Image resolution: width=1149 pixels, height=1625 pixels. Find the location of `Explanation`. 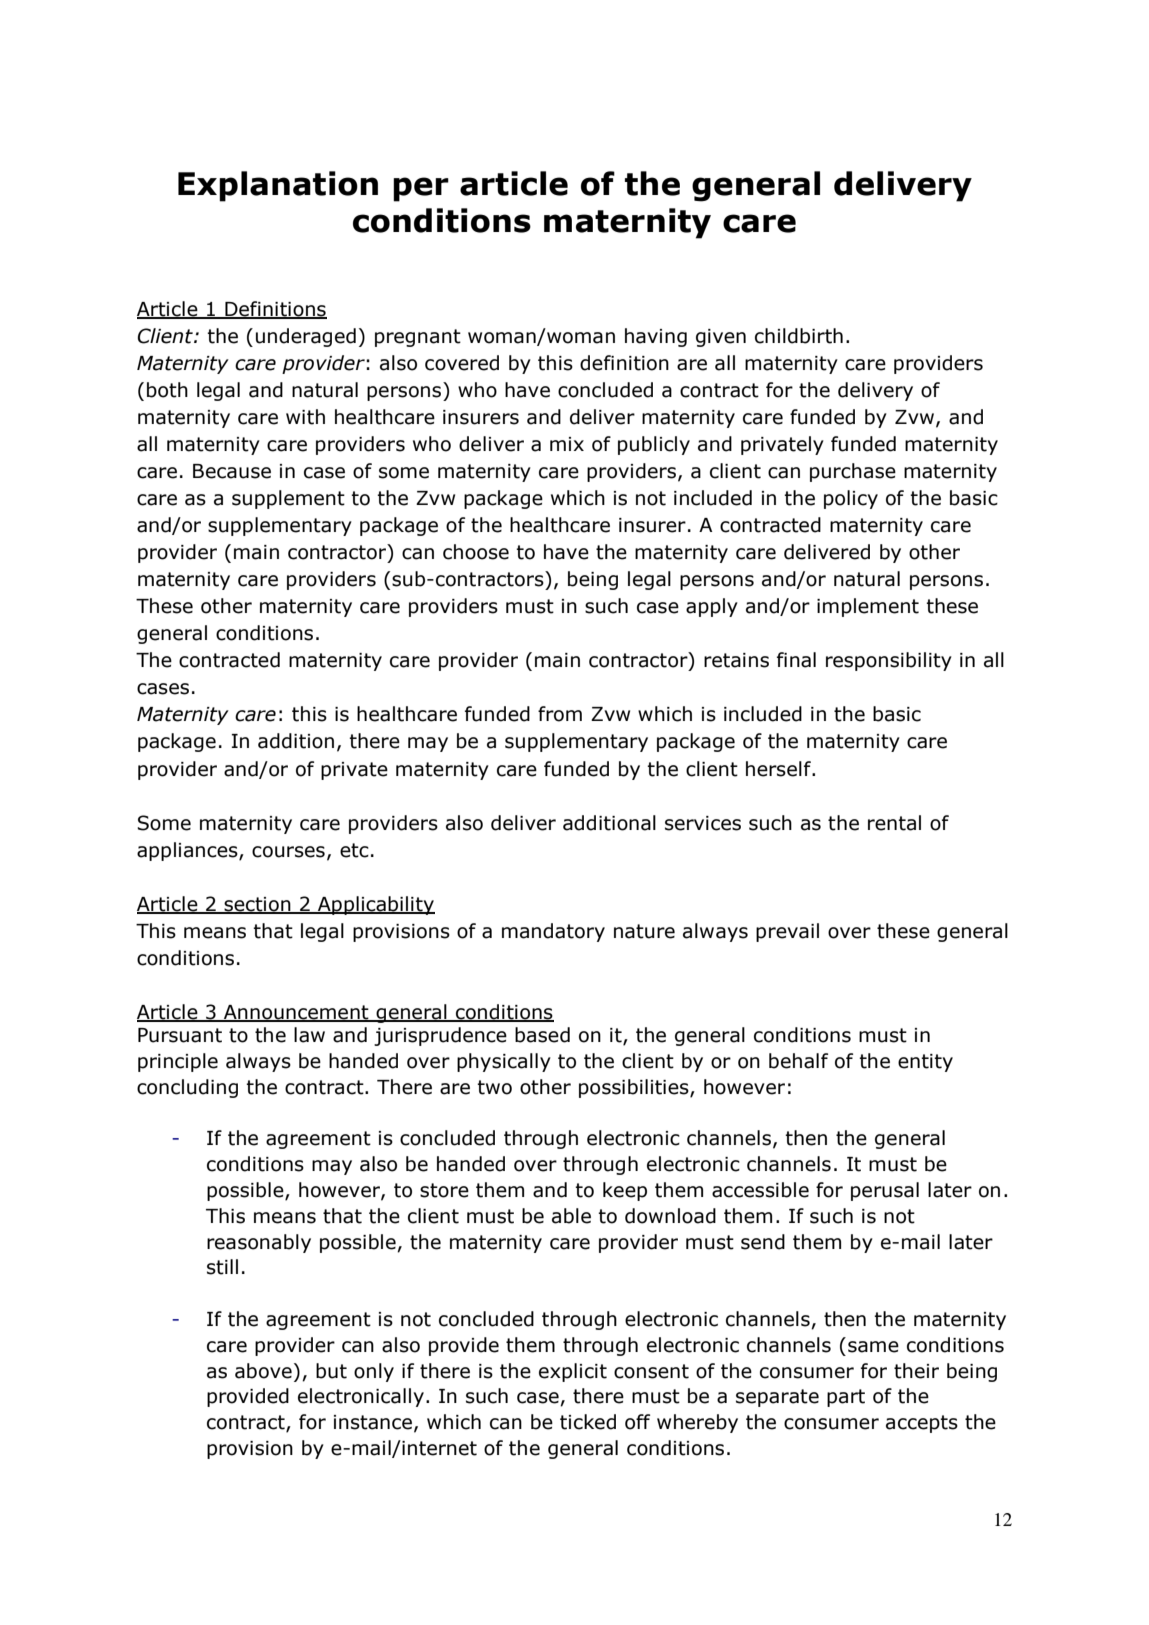

Explanation is located at coordinates (278, 186).
